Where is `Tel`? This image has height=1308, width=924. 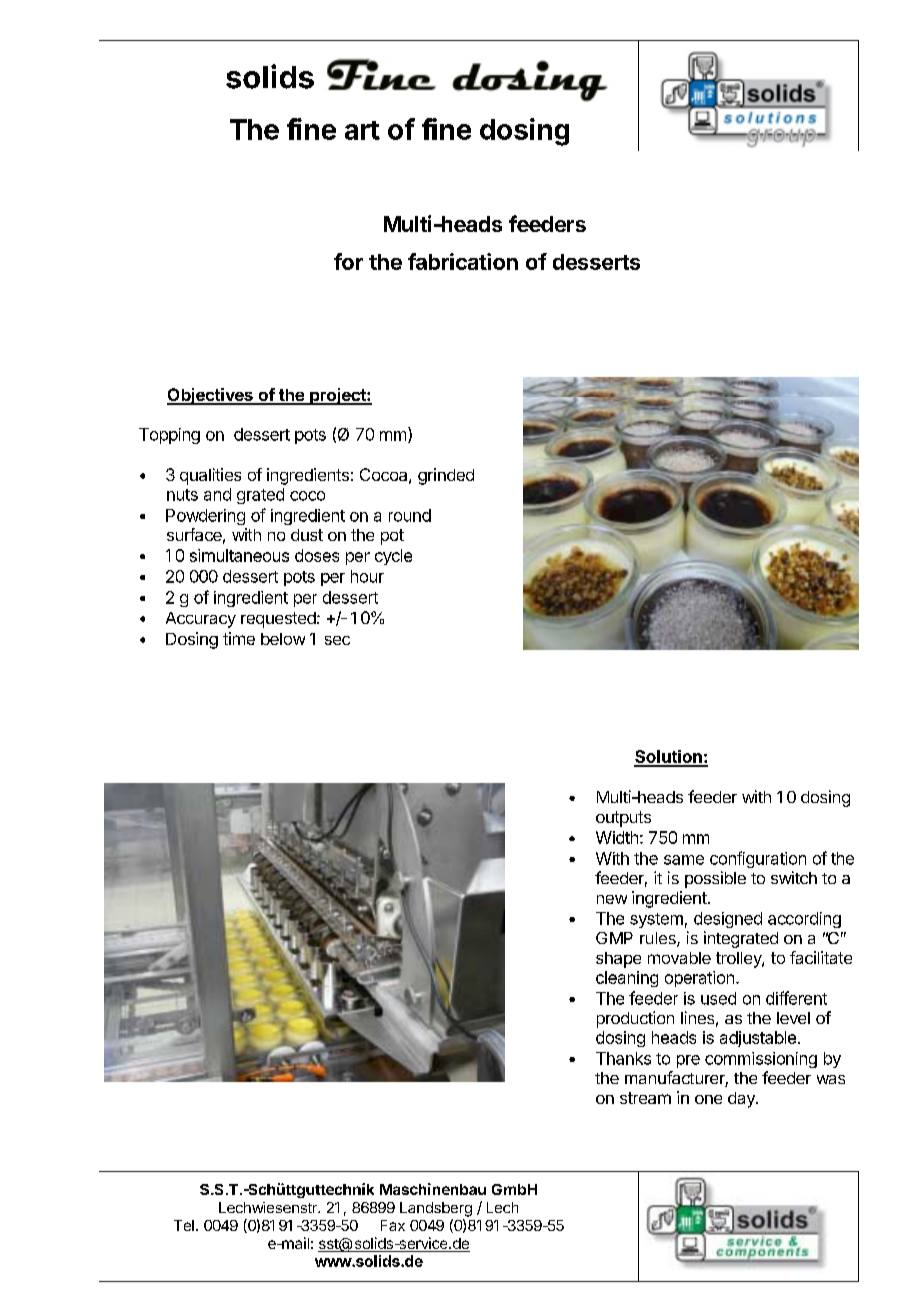 Tel is located at coordinates (184, 1225).
